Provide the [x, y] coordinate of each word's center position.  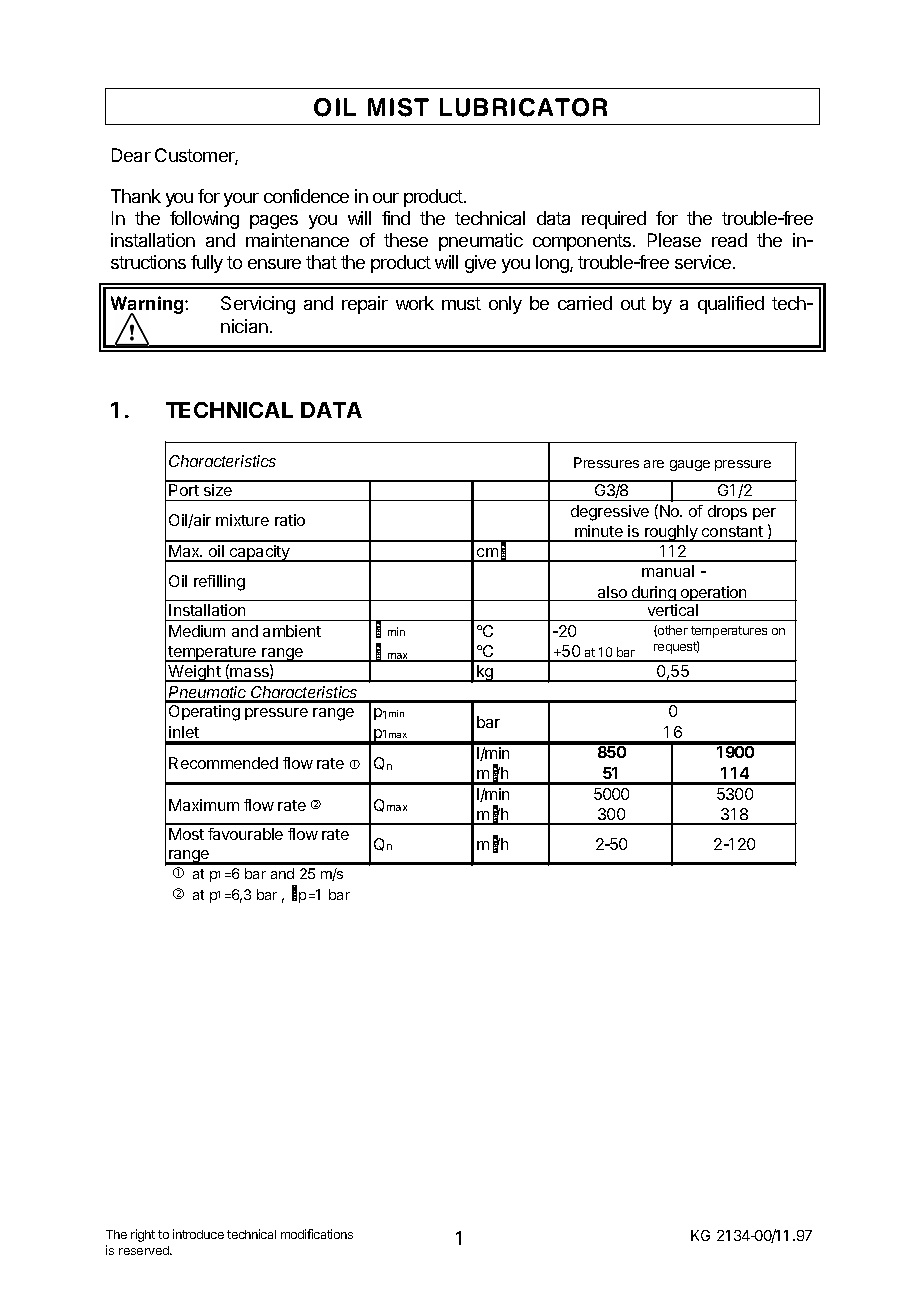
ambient [292, 631]
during [654, 593]
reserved [145, 1250]
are [654, 464]
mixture [242, 520]
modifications [317, 1234]
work [415, 303]
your [241, 200]
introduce [198, 1234]
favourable [245, 834]
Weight [194, 673]
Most [186, 834]
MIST [398, 107]
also [612, 593]
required [614, 220]
